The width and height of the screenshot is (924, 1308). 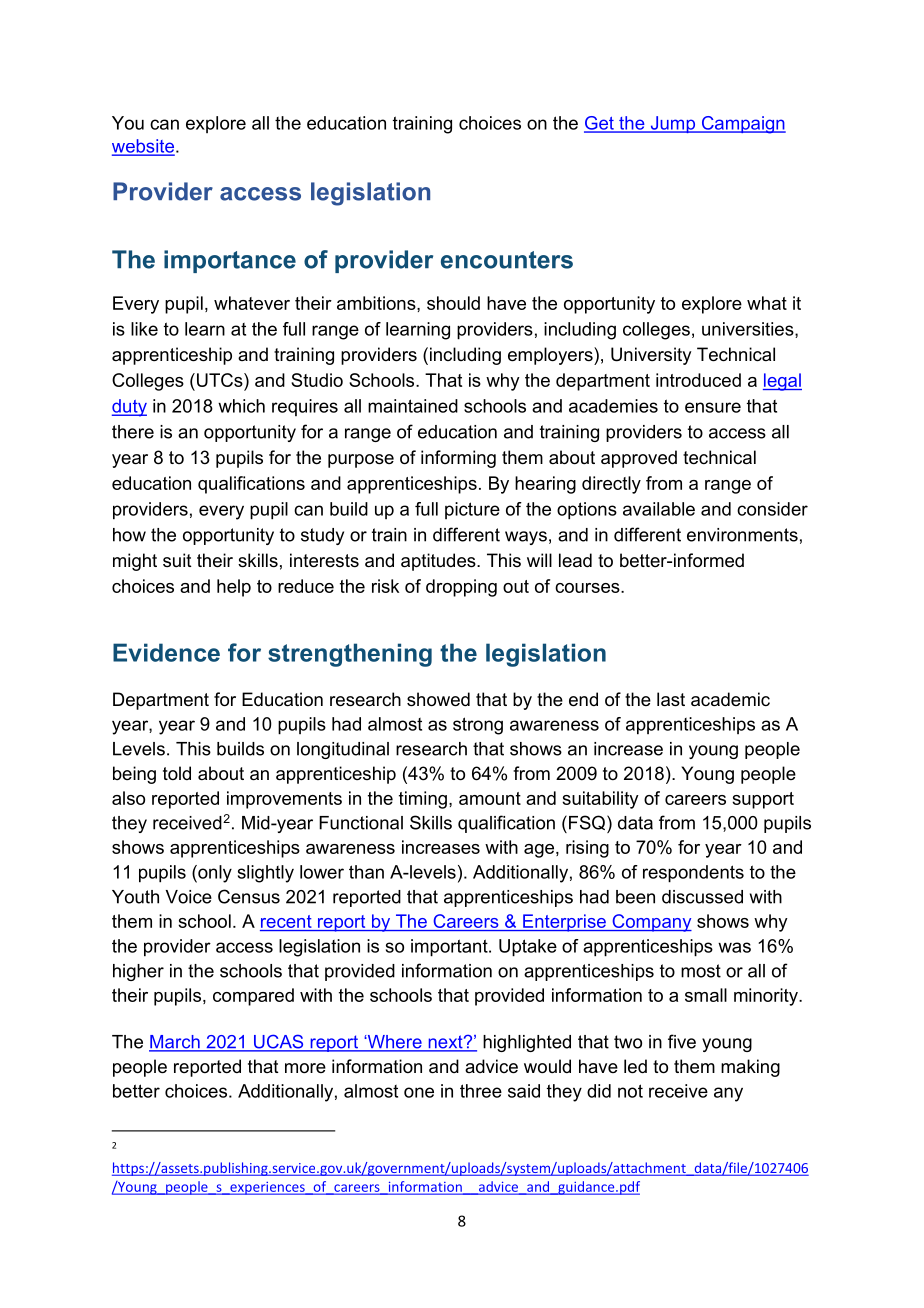 I want to click on importance, so click(x=230, y=261).
